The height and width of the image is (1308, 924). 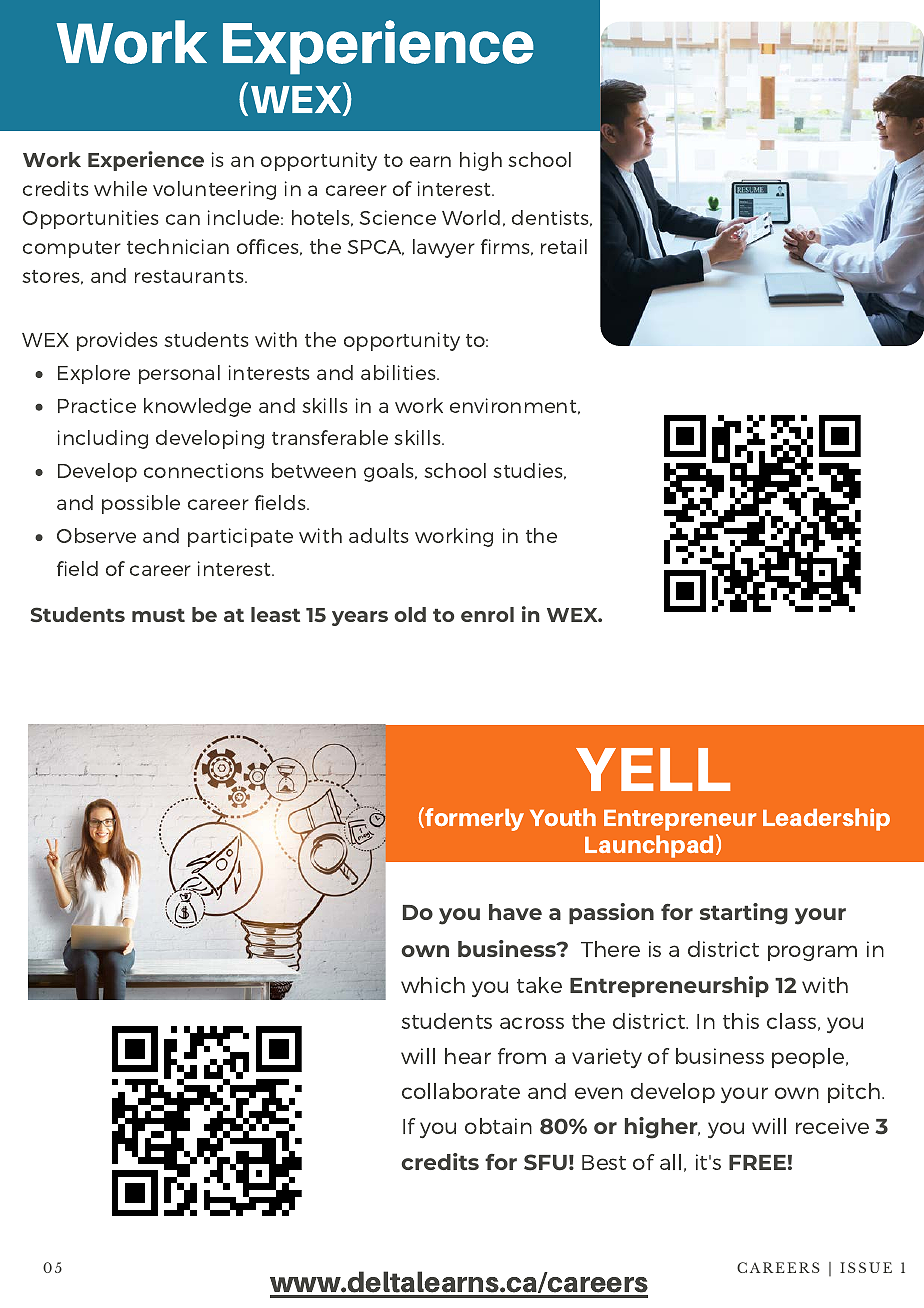 I want to click on World, so click(x=471, y=217).
